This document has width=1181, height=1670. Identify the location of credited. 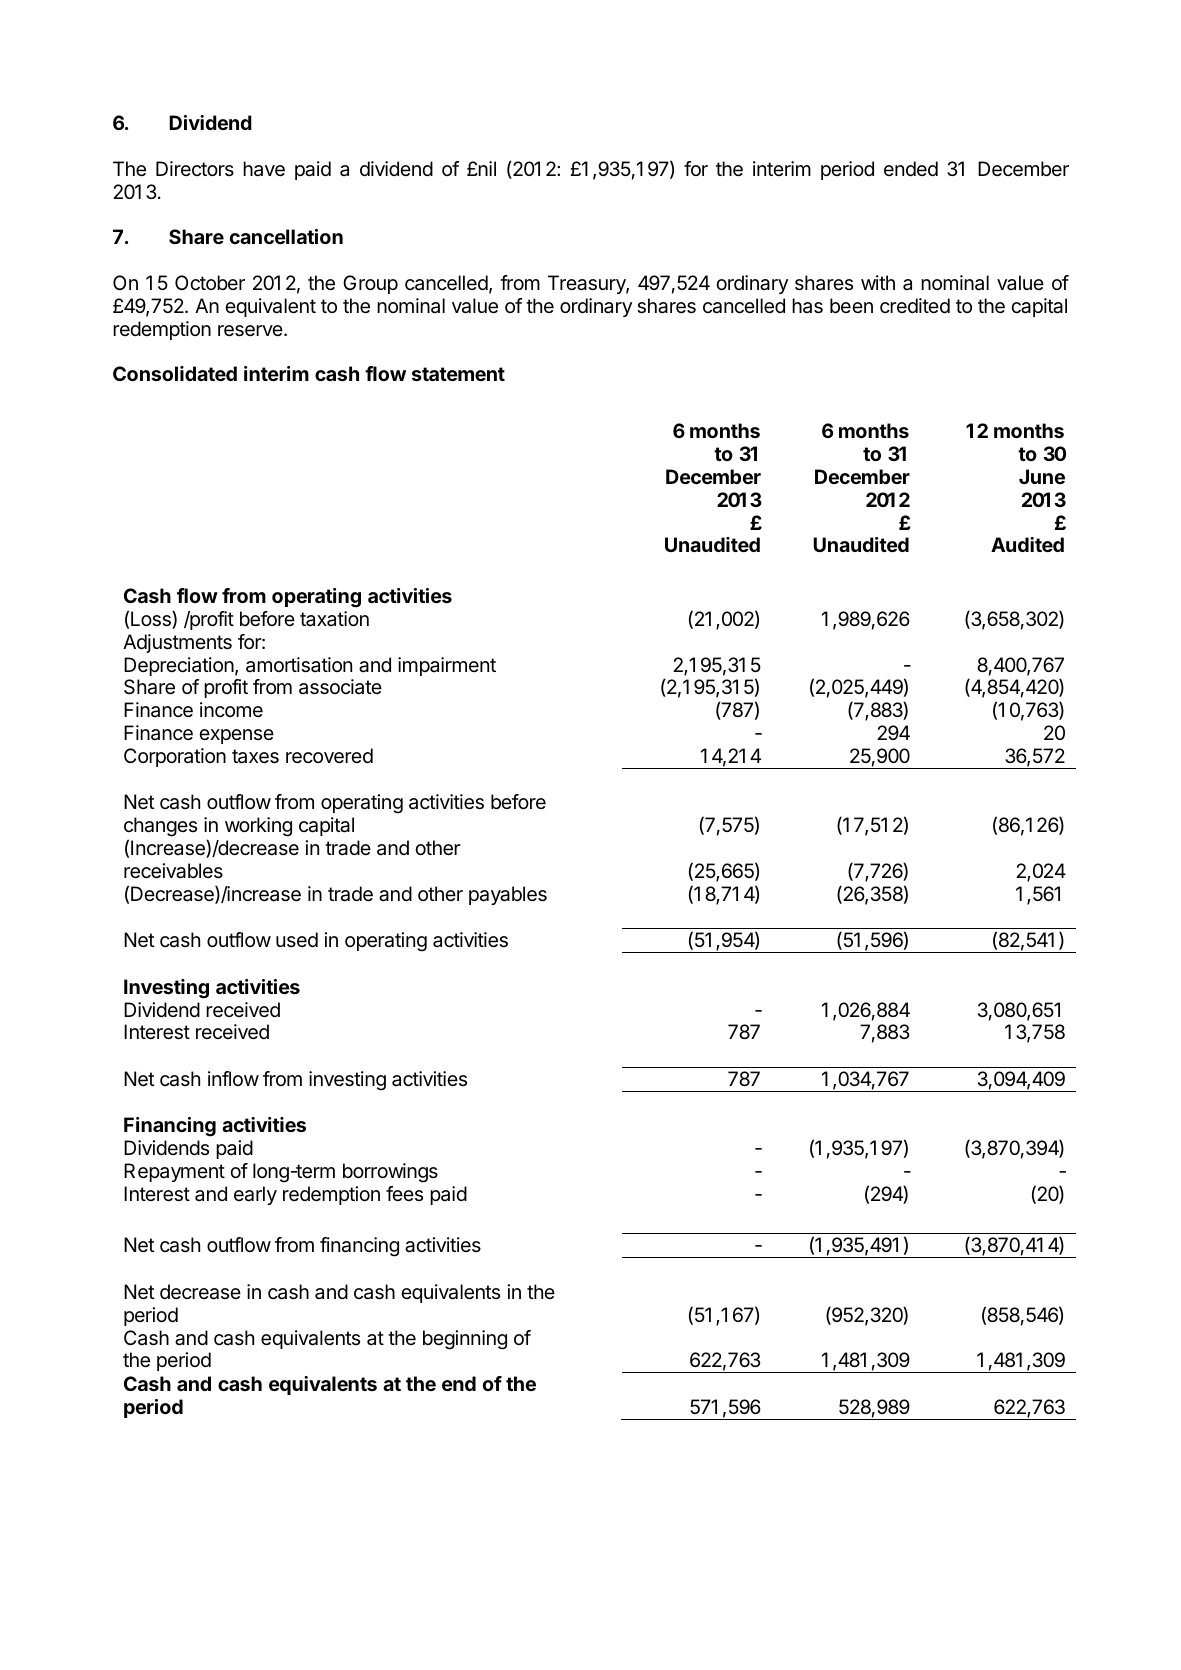
(915, 305).
